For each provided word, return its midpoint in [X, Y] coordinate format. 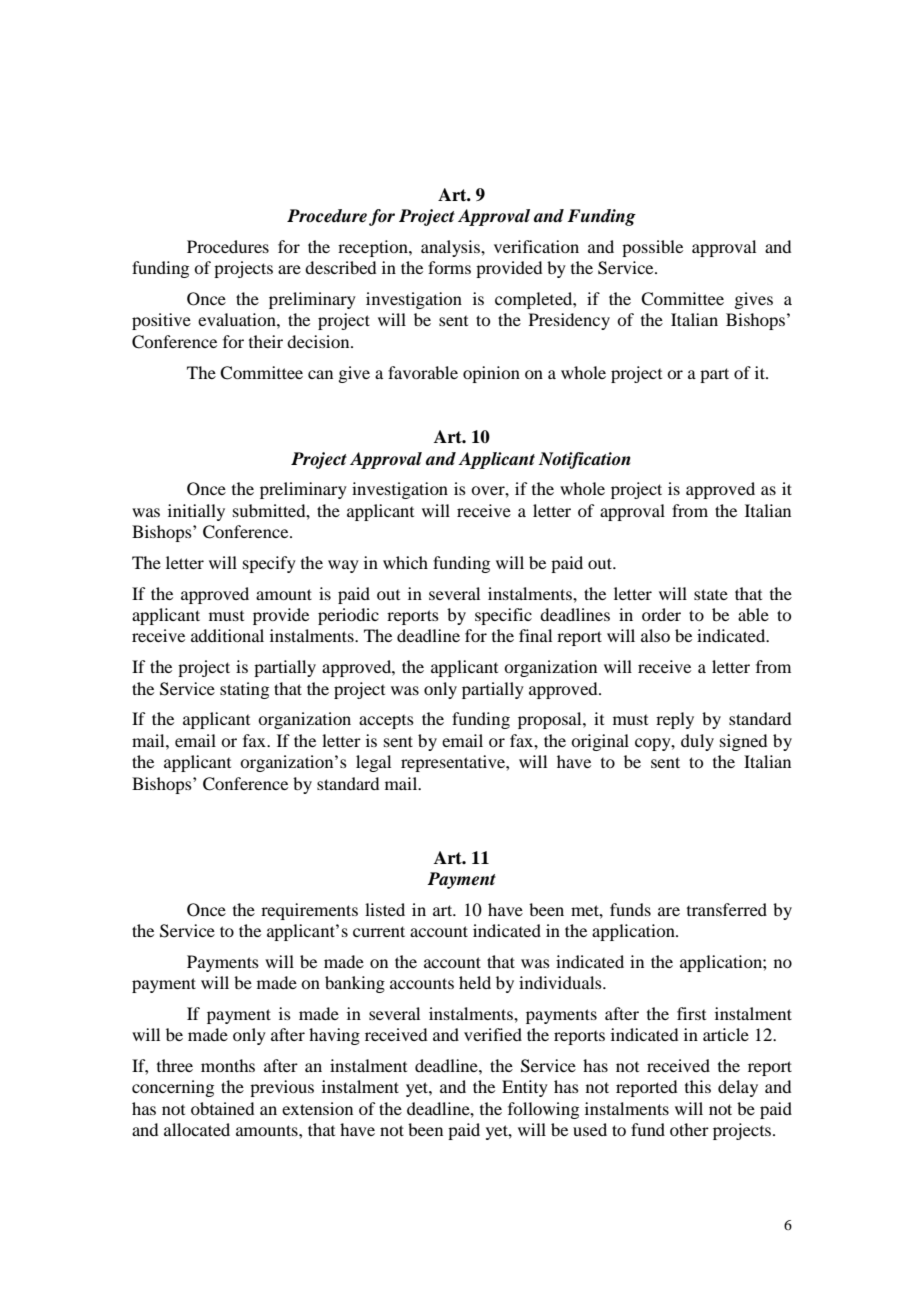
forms [449, 267]
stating [244, 690]
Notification [585, 460]
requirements [309, 911]
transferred [727, 909]
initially [196, 512]
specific [503, 616]
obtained [222, 1108]
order [661, 614]
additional [227, 635]
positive [161, 321]
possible [652, 248]
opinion [491, 374]
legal [373, 763]
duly [697, 742]
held [475, 982]
